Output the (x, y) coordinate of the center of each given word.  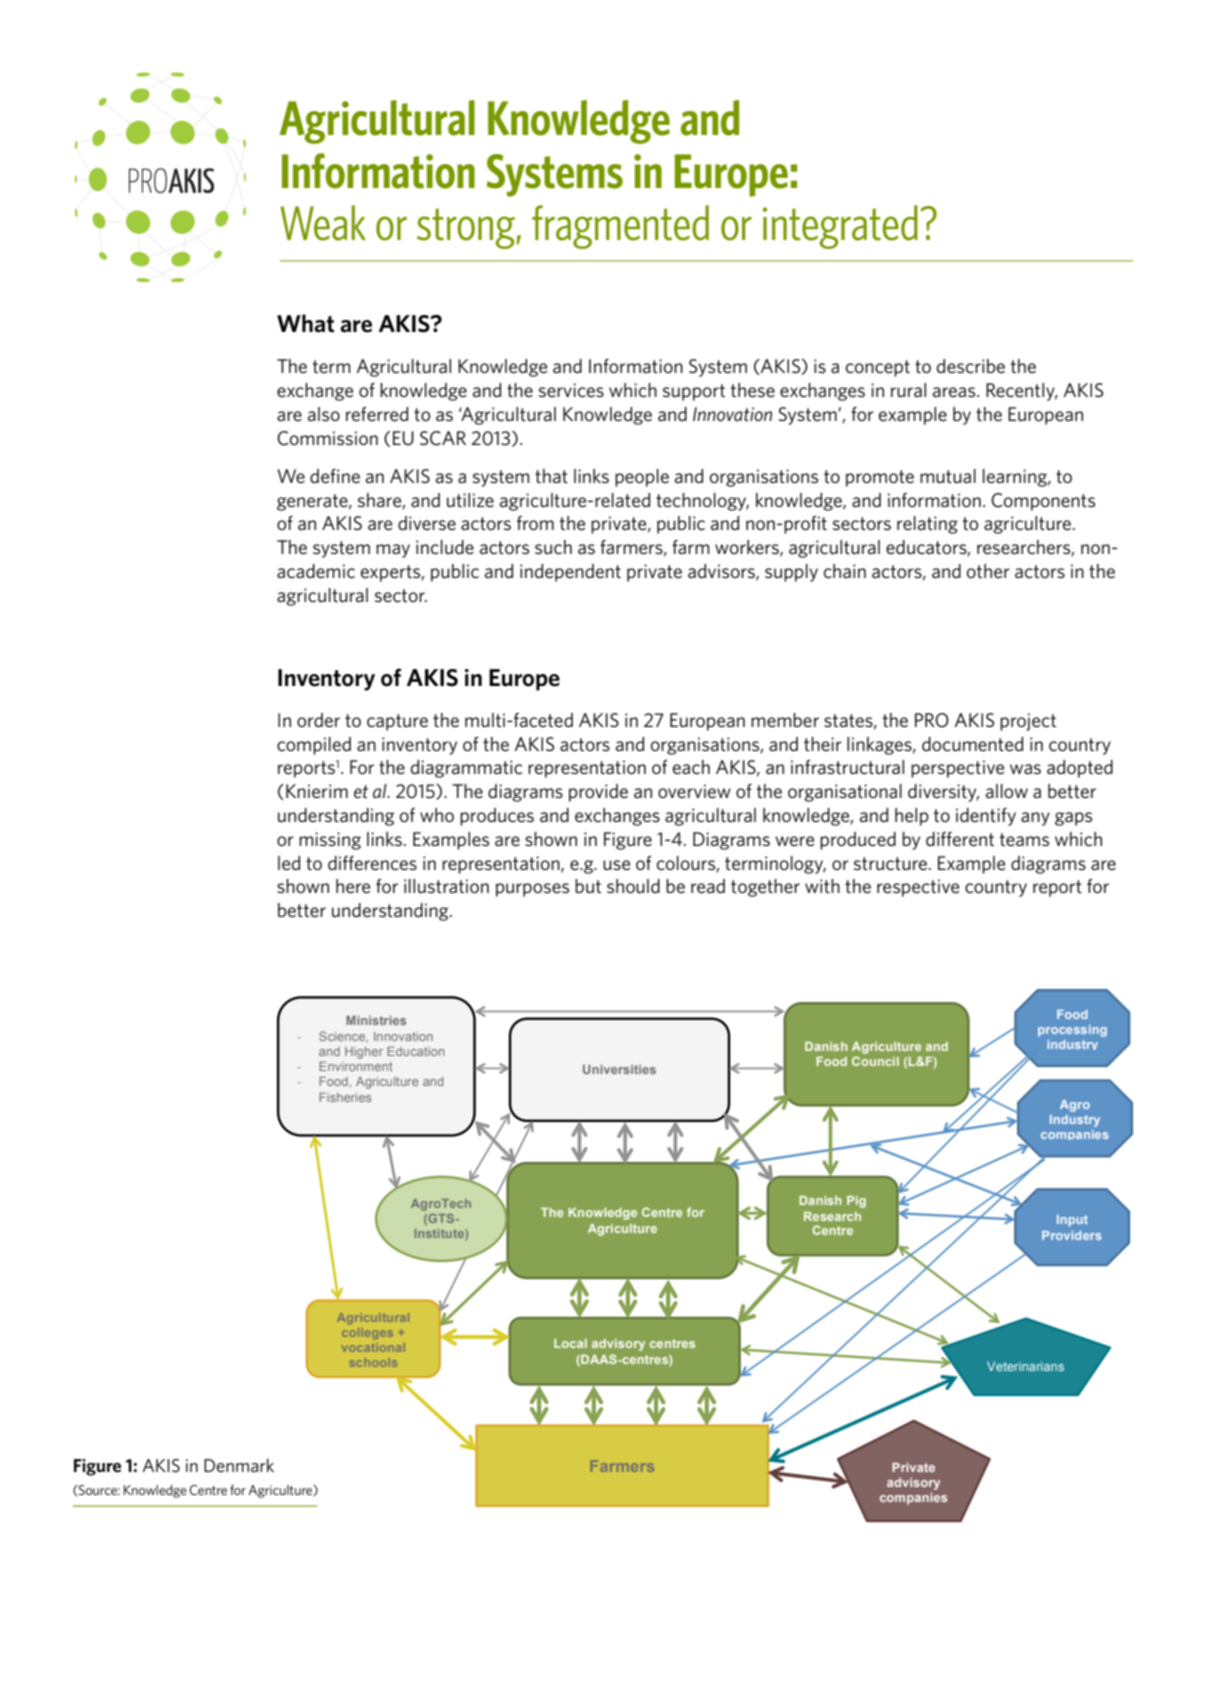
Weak (323, 223)
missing (330, 841)
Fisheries (345, 1097)
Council (875, 1061)
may (393, 551)
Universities (619, 1069)
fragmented (620, 227)
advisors (722, 572)
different (960, 839)
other (988, 571)
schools (373, 1362)
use (616, 865)
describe (971, 366)
